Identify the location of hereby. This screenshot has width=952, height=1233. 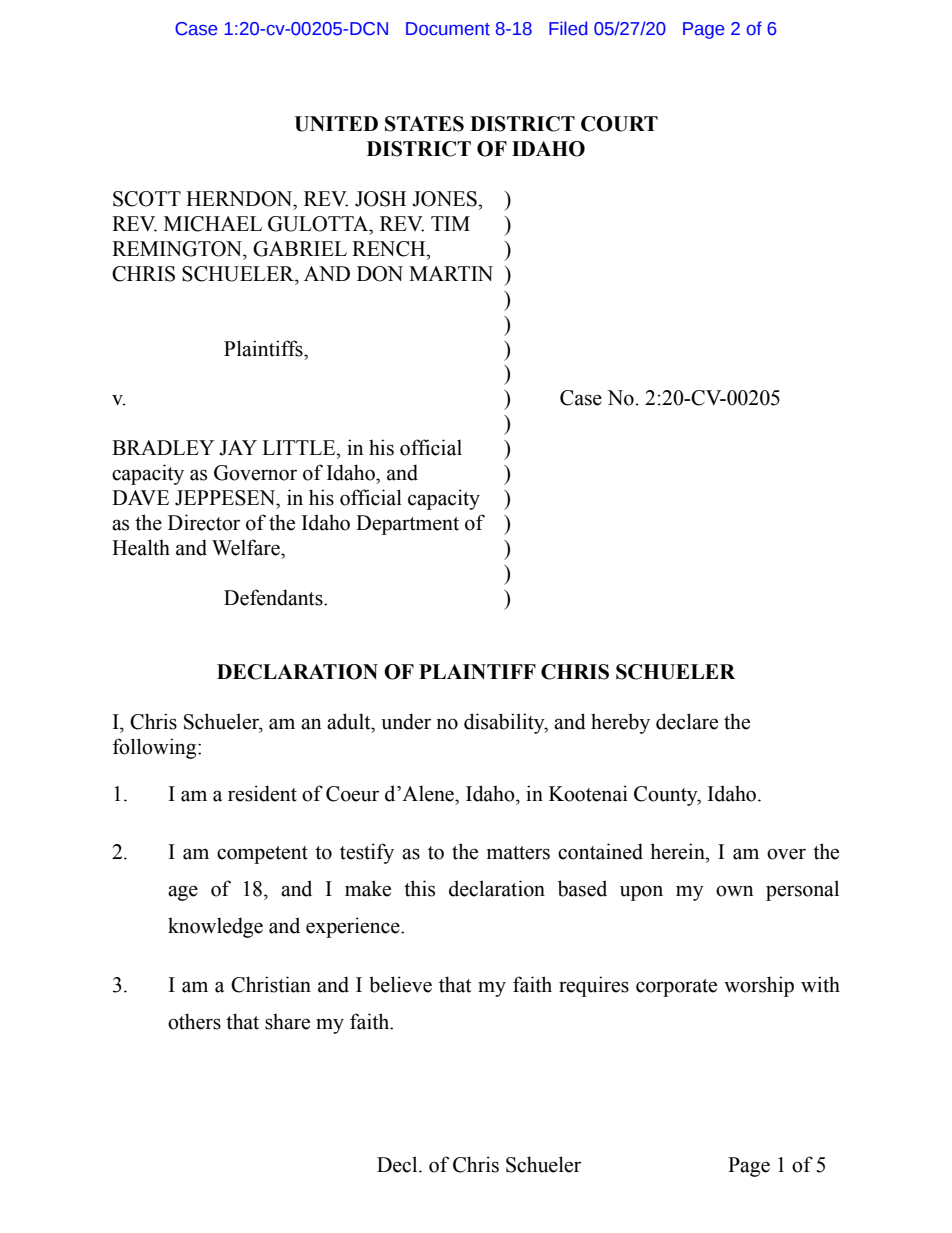
(620, 723).
